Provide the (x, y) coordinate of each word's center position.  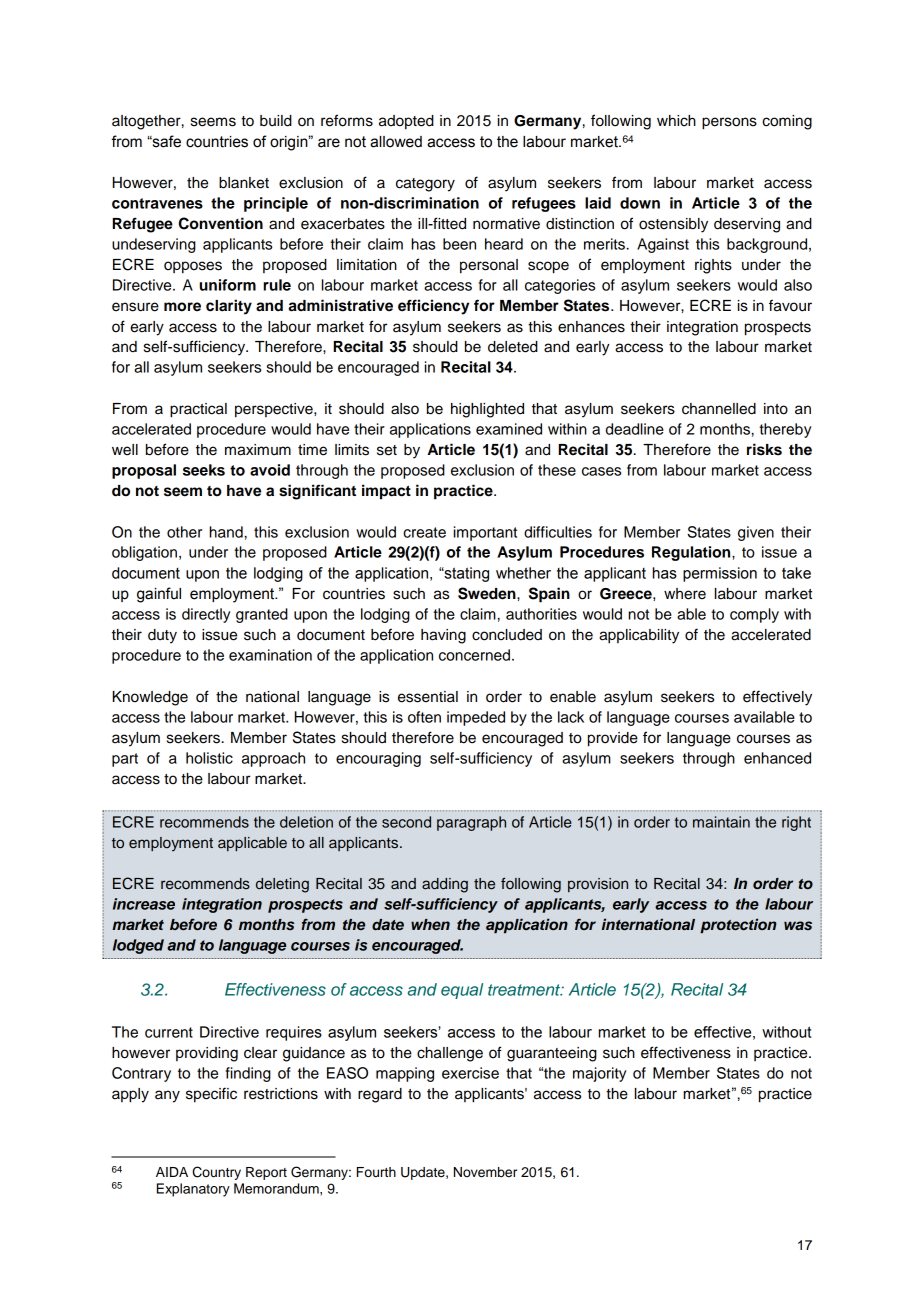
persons (729, 123)
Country (216, 1173)
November (485, 1172)
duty (162, 636)
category (425, 185)
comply (754, 615)
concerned (474, 655)
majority (599, 1074)
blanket (244, 183)
